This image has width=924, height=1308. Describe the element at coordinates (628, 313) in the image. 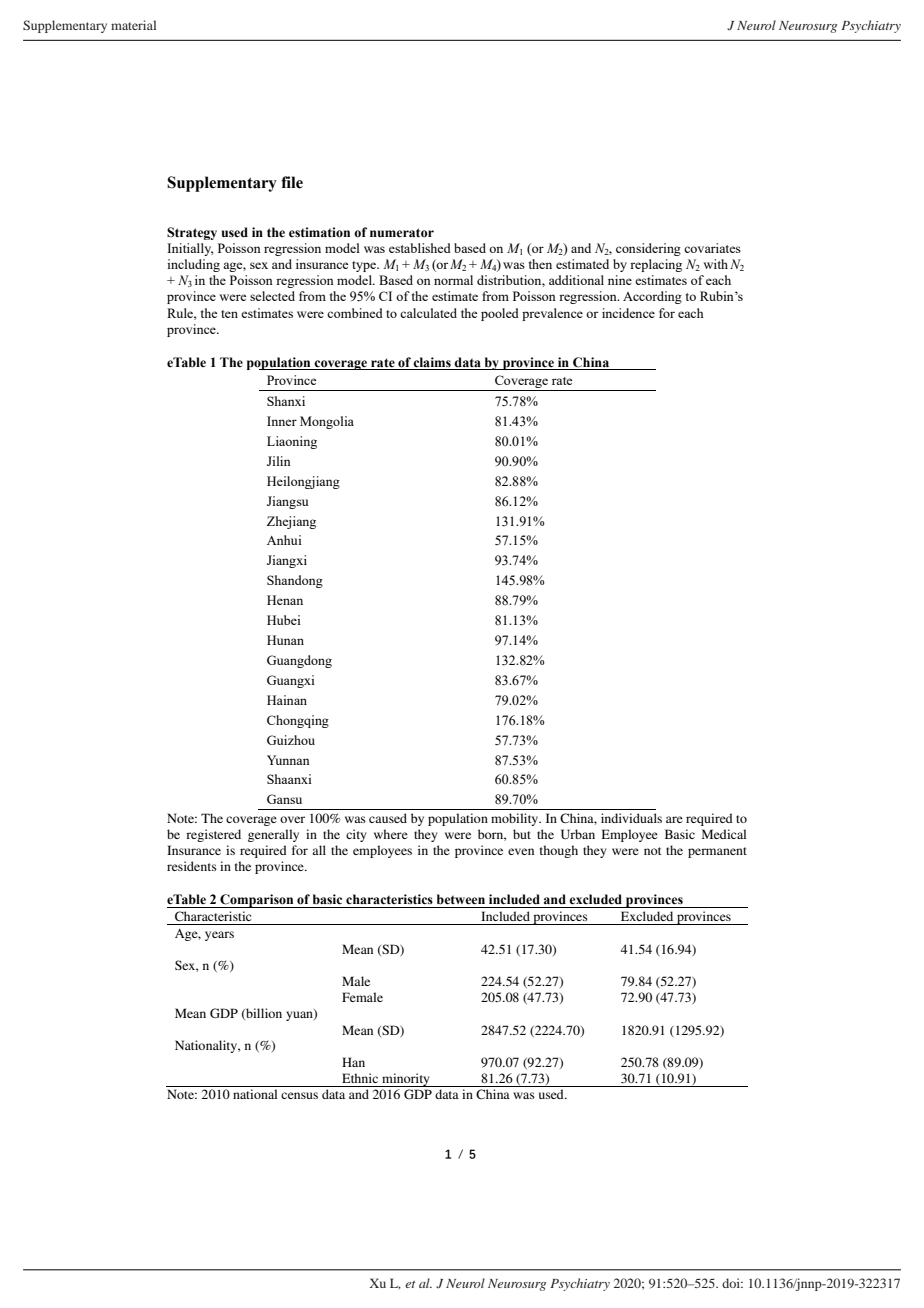

I see `incidence` at that location.
